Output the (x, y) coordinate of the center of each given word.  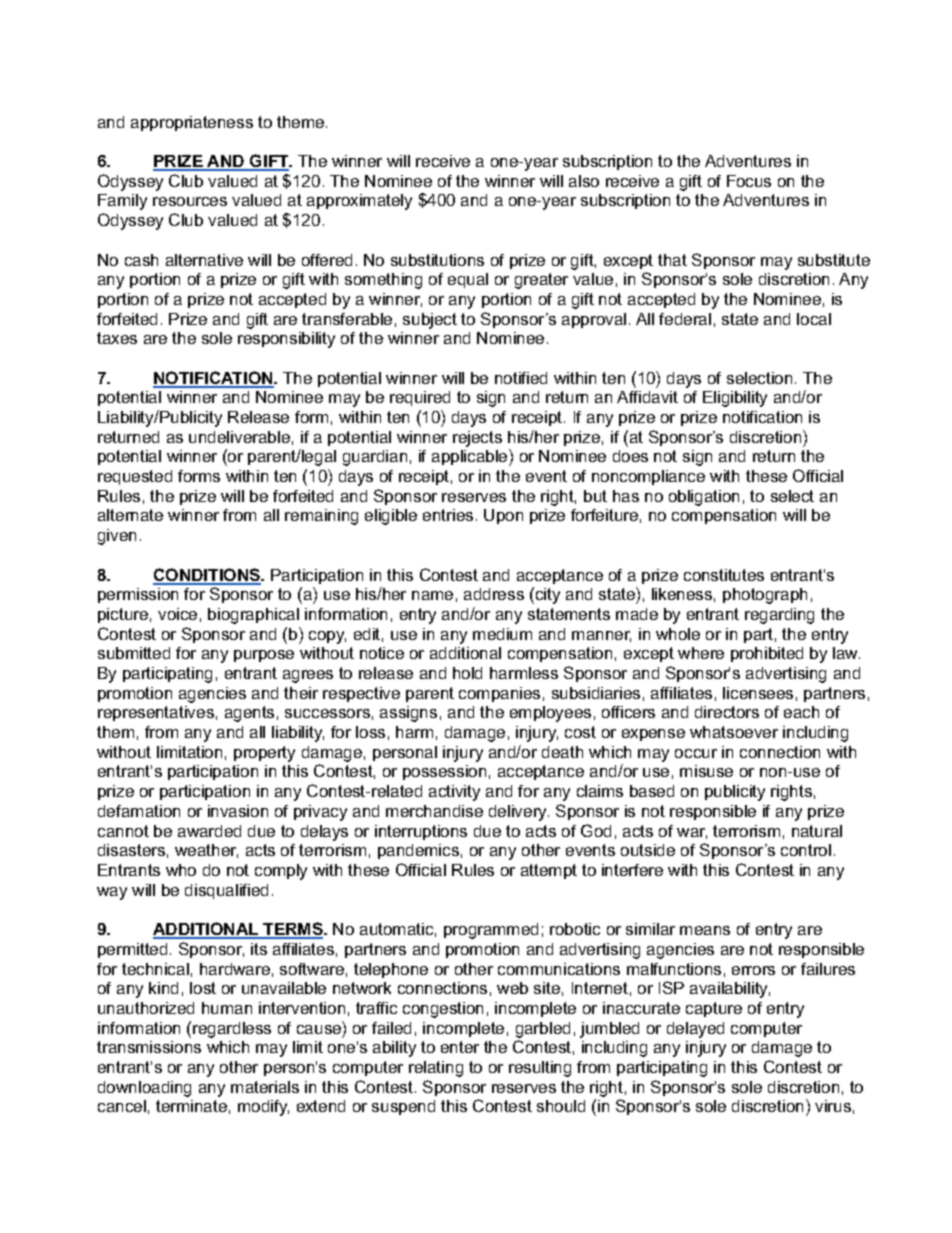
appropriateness (192, 123)
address (494, 594)
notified (521, 378)
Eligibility (735, 399)
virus (833, 1106)
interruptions (421, 832)
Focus (749, 181)
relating (436, 1069)
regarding (779, 616)
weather (206, 851)
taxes (117, 338)
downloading (144, 1089)
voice (177, 614)
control (806, 850)
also (584, 181)
